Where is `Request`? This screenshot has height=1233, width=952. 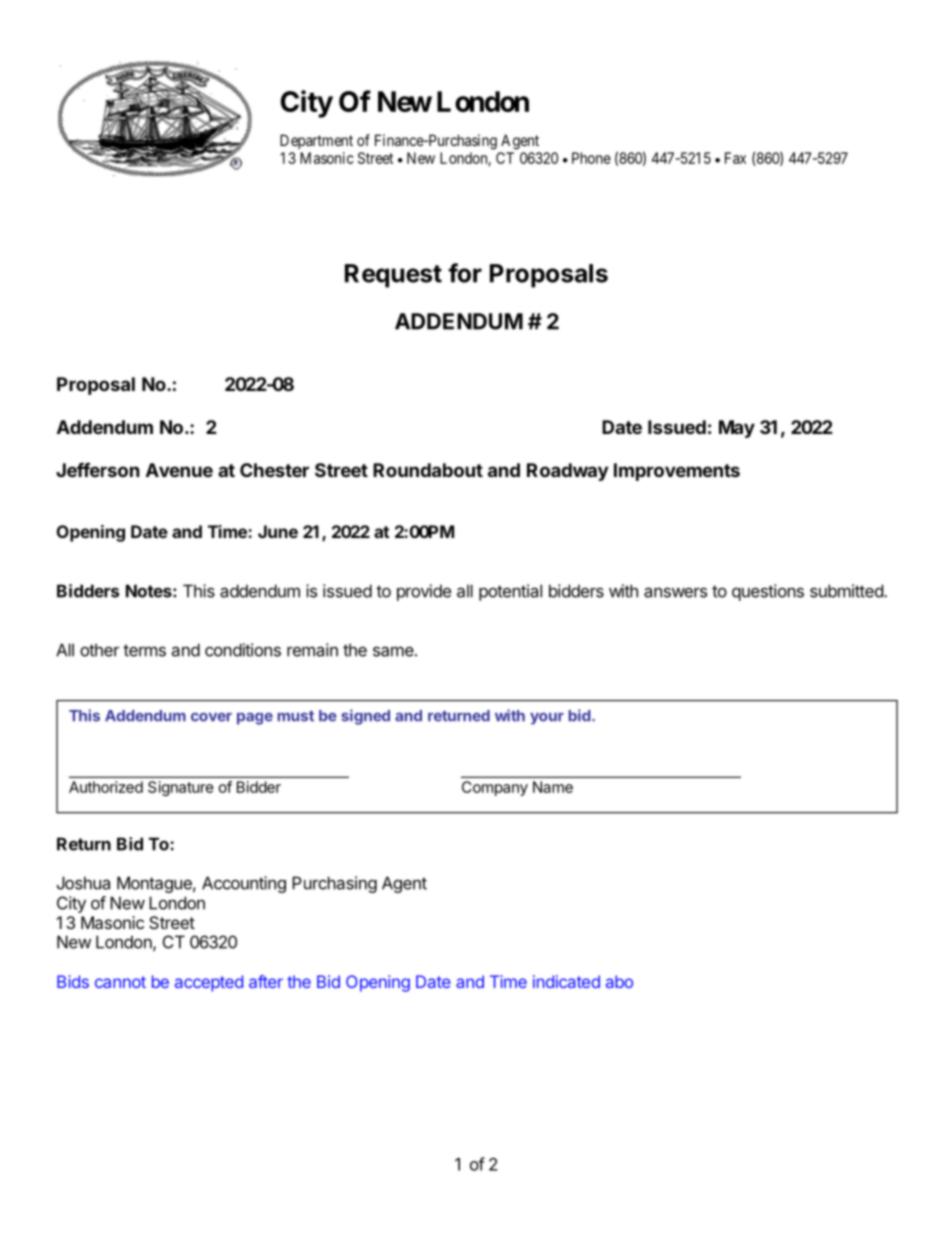
Request is located at coordinates (393, 276).
